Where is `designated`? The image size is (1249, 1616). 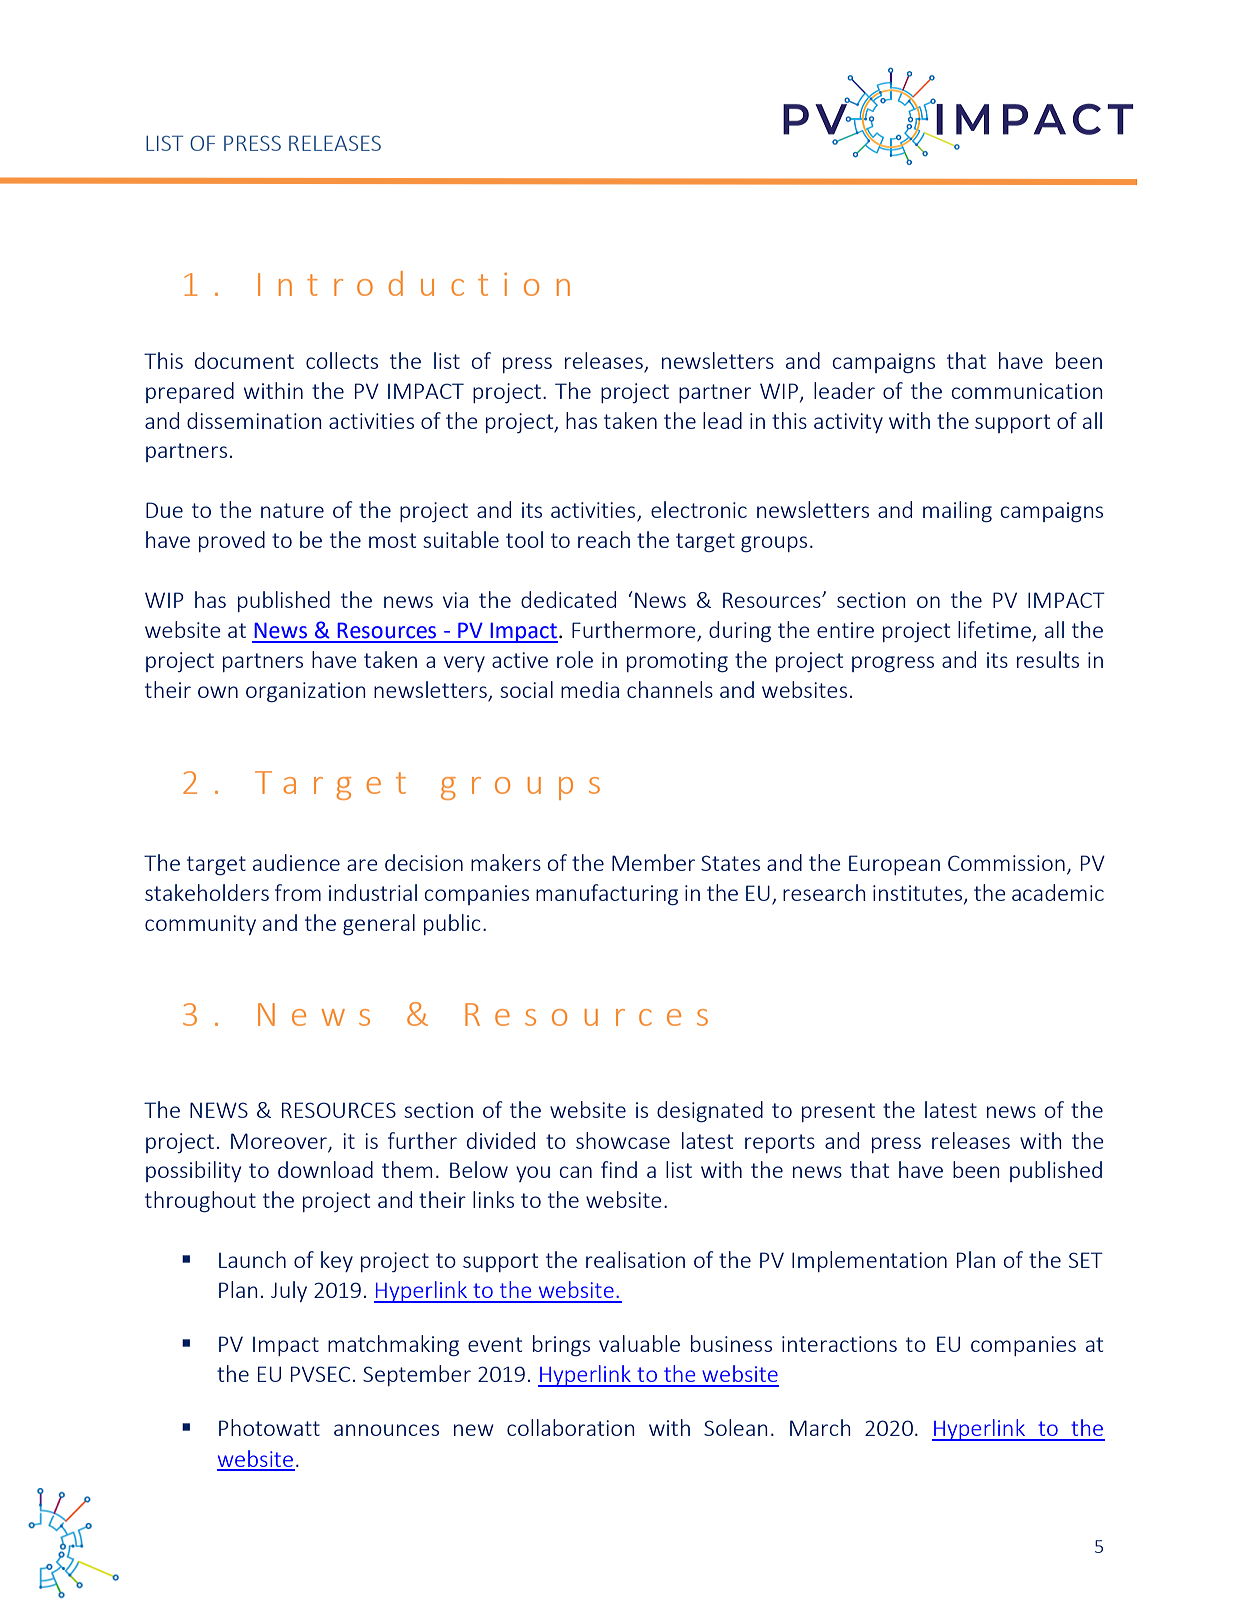 designated is located at coordinates (710, 1111).
